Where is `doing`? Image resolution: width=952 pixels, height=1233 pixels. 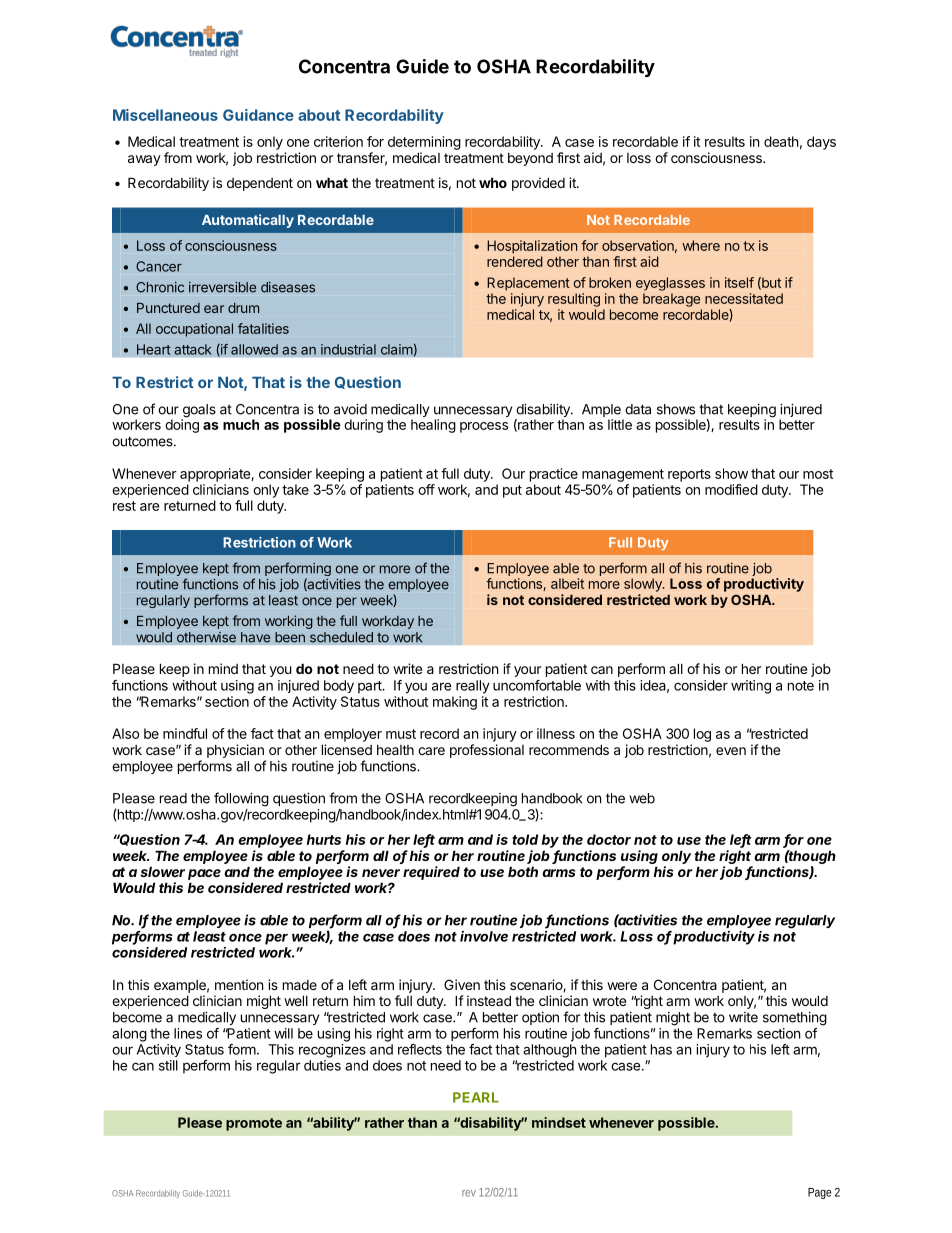
doing is located at coordinates (182, 425).
